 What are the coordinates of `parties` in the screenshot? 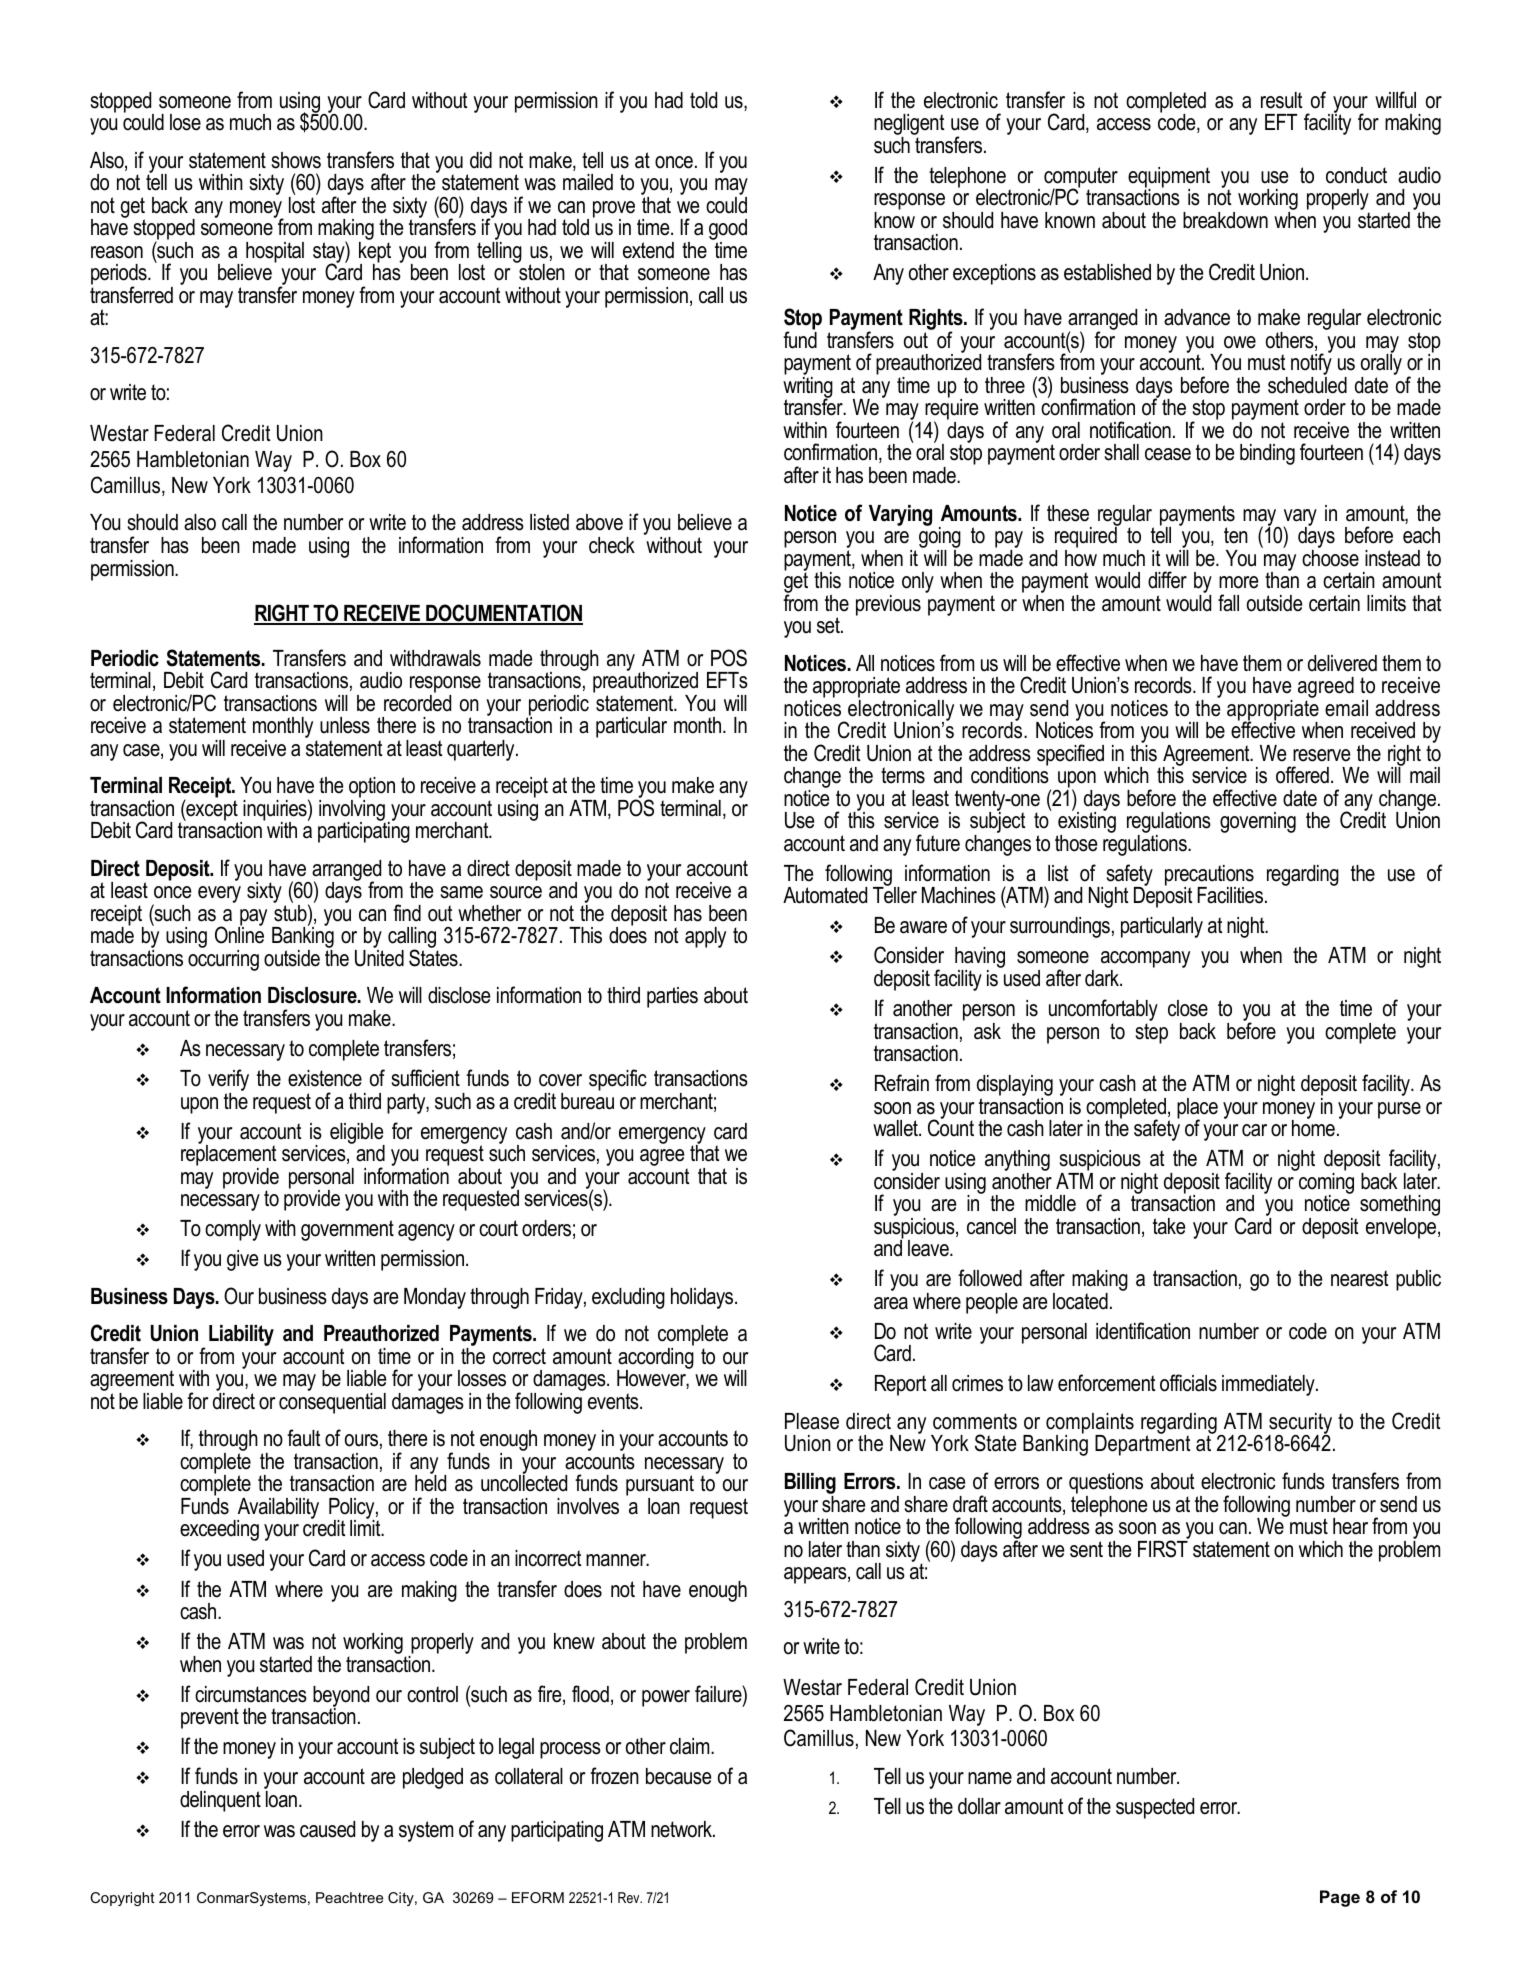 It's located at (672, 997).
